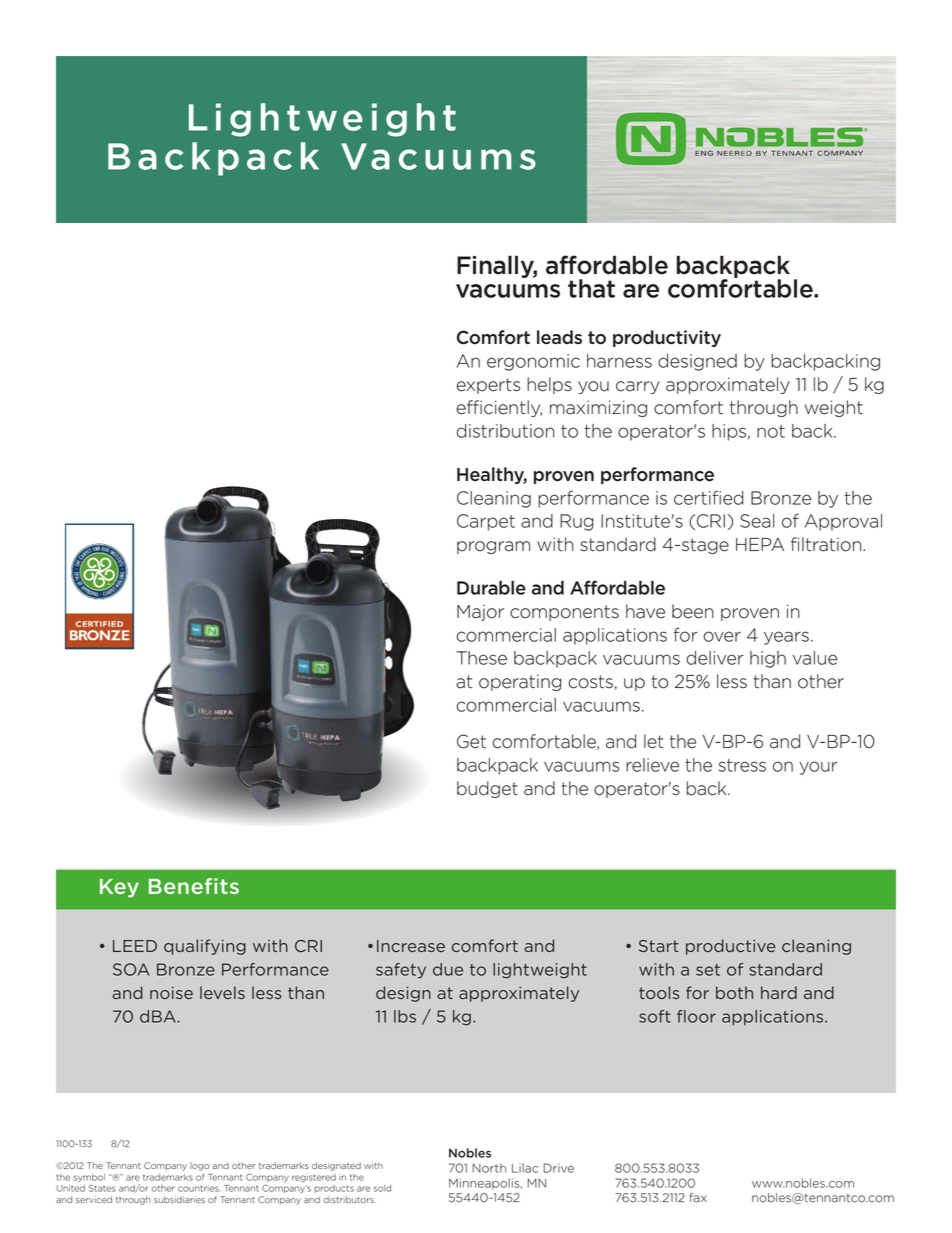 The height and width of the page is (1233, 952). I want to click on productive, so click(731, 947).
